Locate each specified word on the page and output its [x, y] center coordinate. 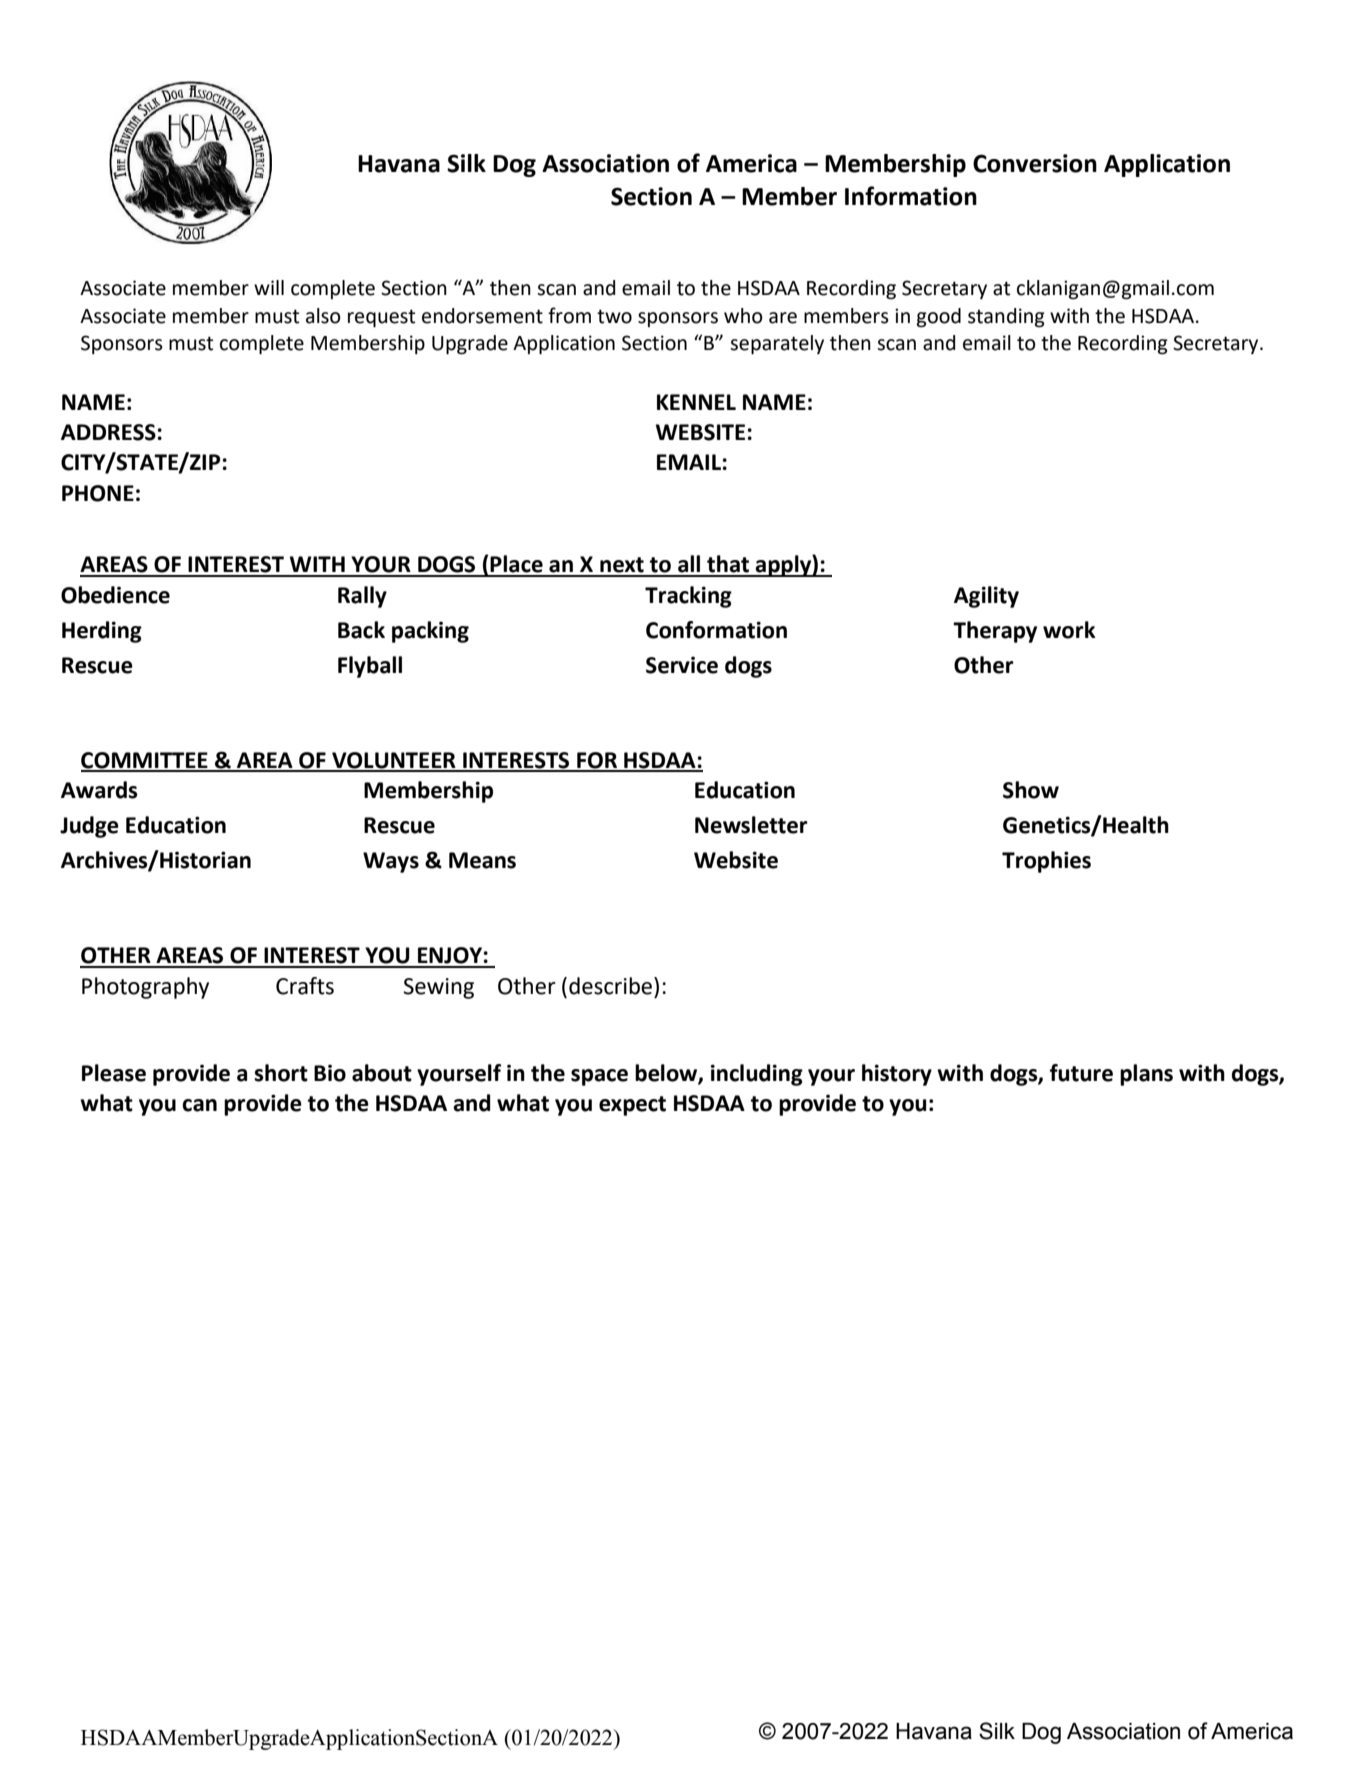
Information [911, 196]
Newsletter [751, 825]
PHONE [98, 493]
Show [1031, 790]
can [199, 1105]
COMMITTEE [145, 761]
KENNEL [696, 402]
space [599, 1077]
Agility [986, 597]
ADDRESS [108, 432]
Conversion [1035, 163]
